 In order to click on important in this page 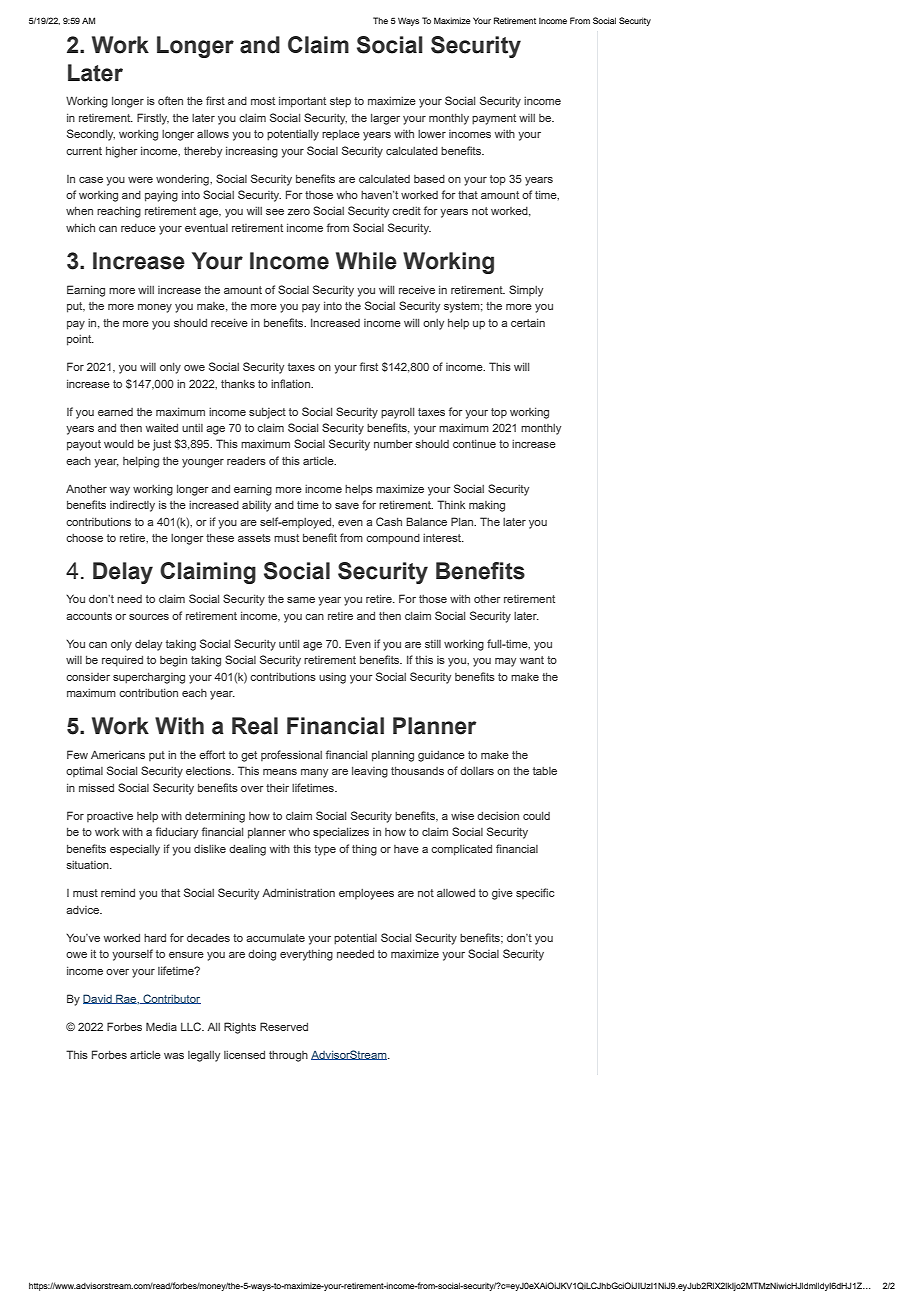, I will do `click(302, 102)`.
